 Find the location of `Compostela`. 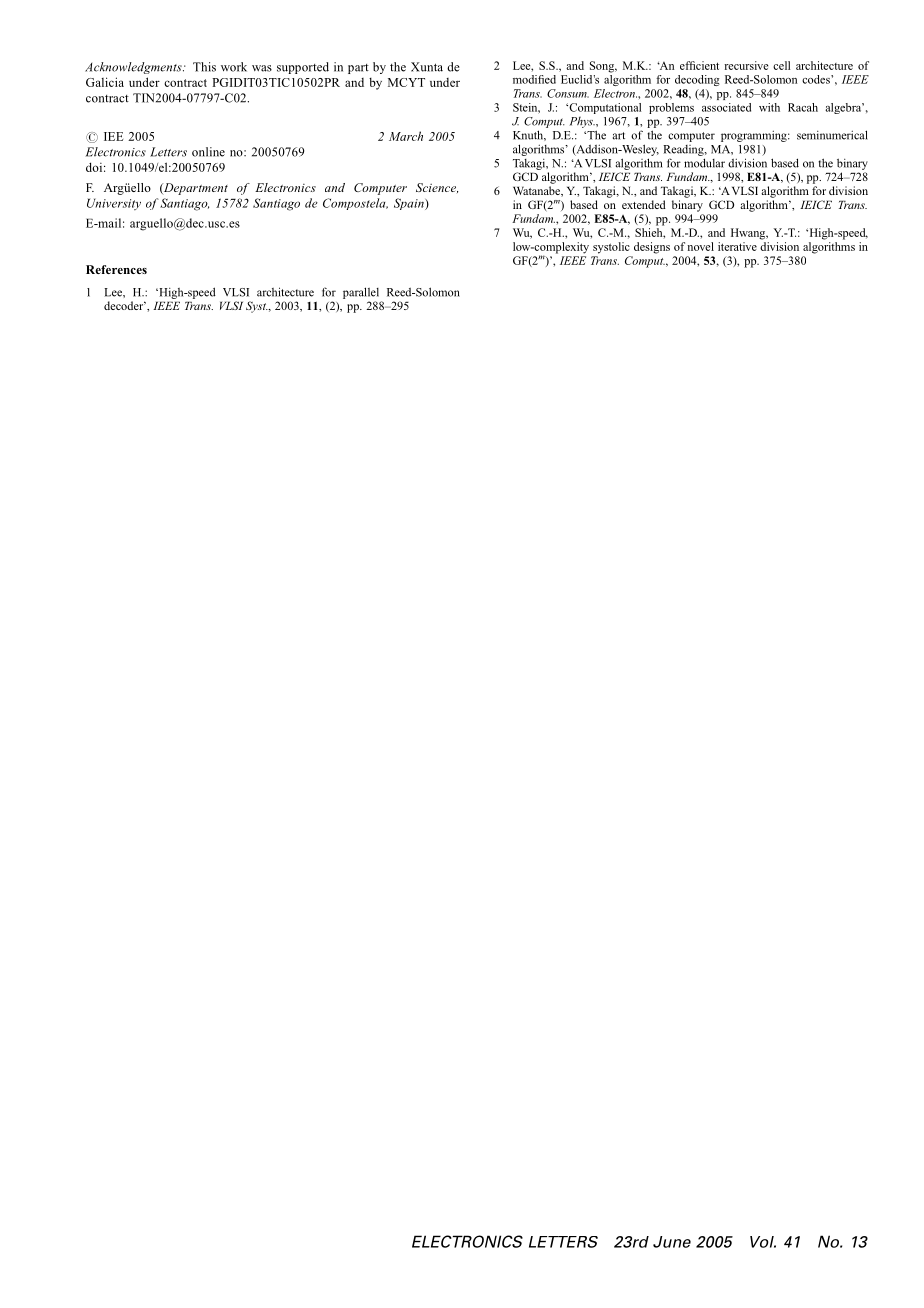

Compostela is located at coordinates (355, 204).
